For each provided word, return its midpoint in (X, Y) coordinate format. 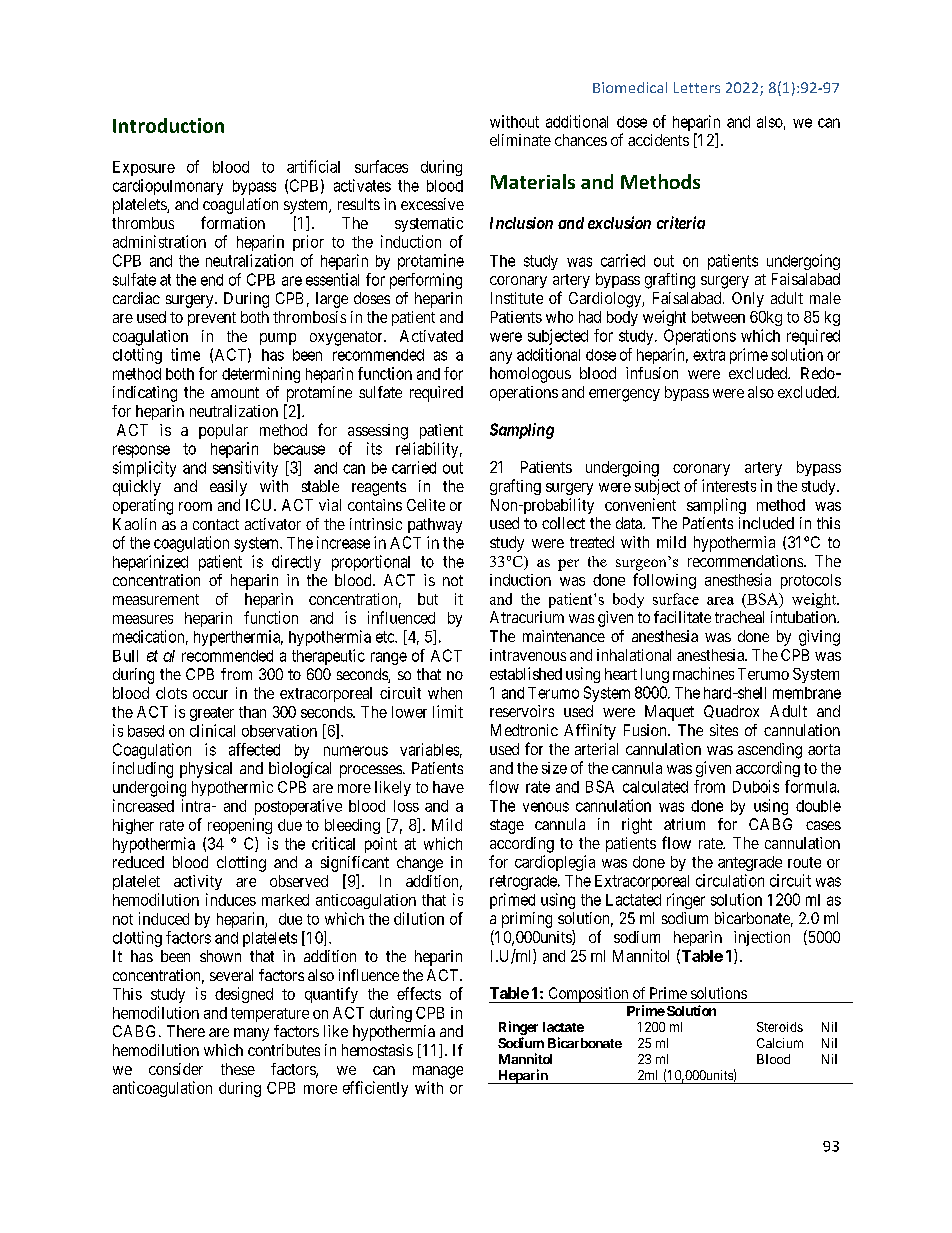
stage (507, 826)
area (720, 601)
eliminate (520, 140)
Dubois (756, 786)
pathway (435, 525)
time (185, 354)
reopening (240, 826)
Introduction (168, 125)
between (718, 317)
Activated (431, 336)
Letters (697, 87)
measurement (156, 599)
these (238, 1069)
